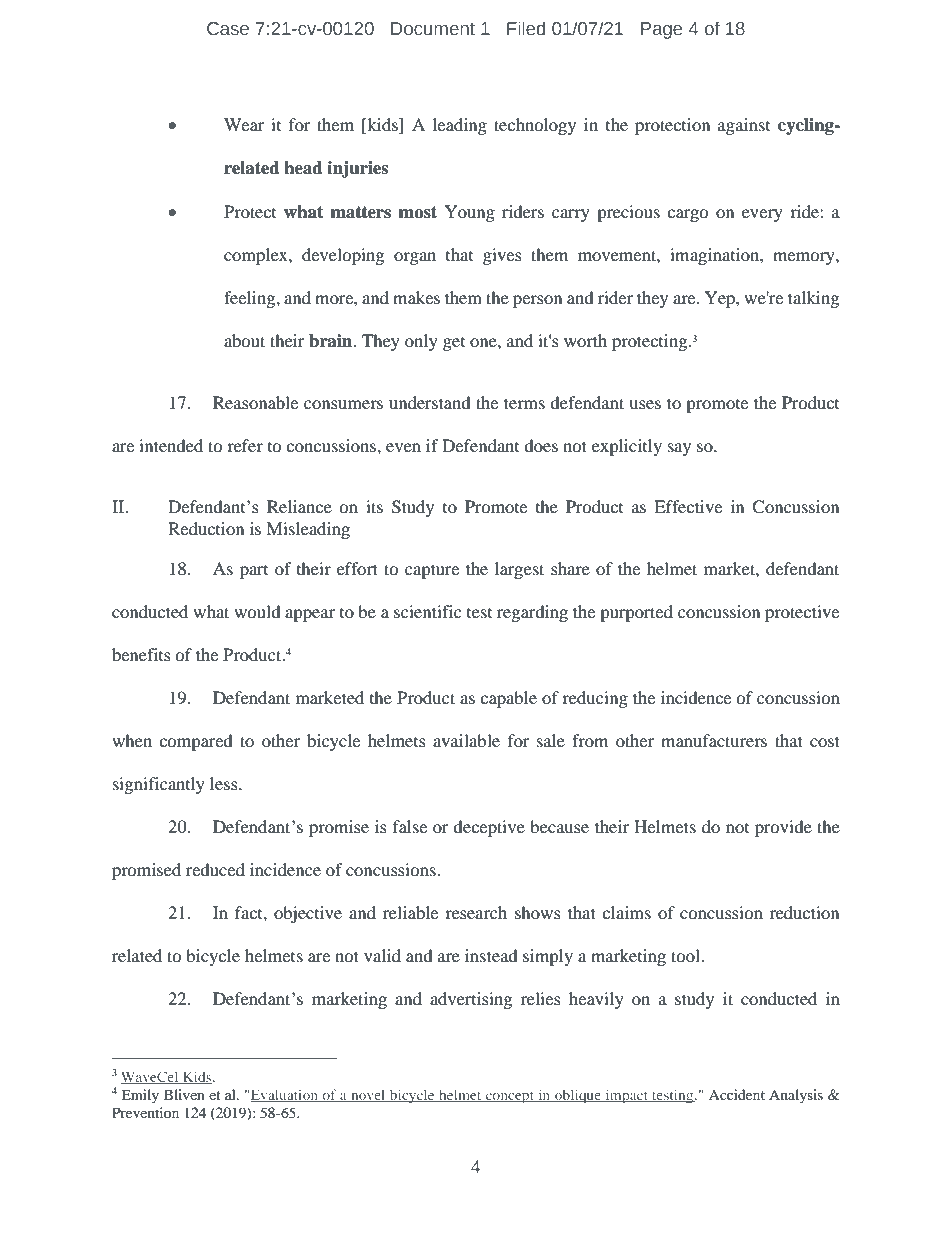  I want to click on say, so click(679, 449).
